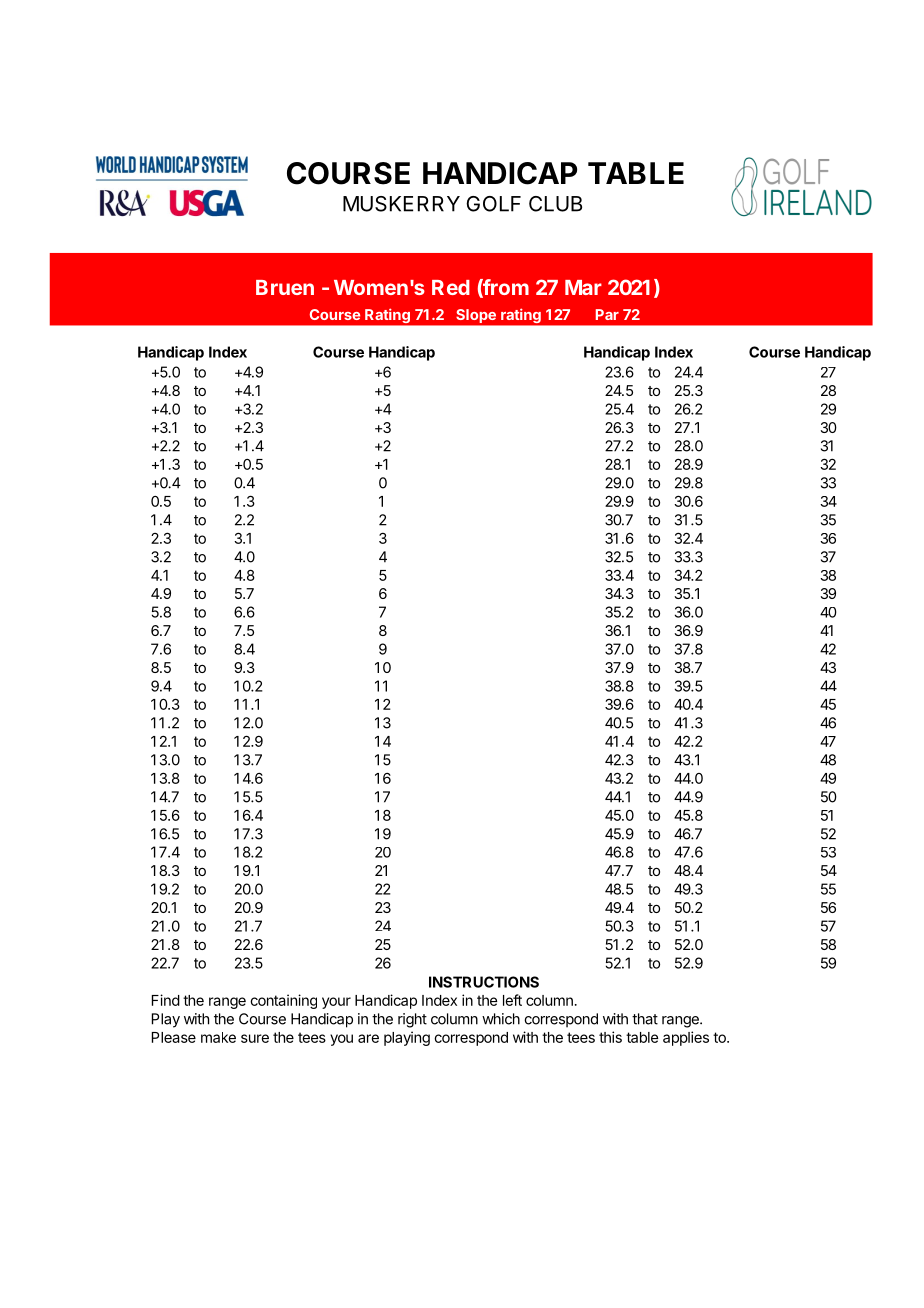 The image size is (924, 1308). I want to click on GOLF, so click(493, 204).
